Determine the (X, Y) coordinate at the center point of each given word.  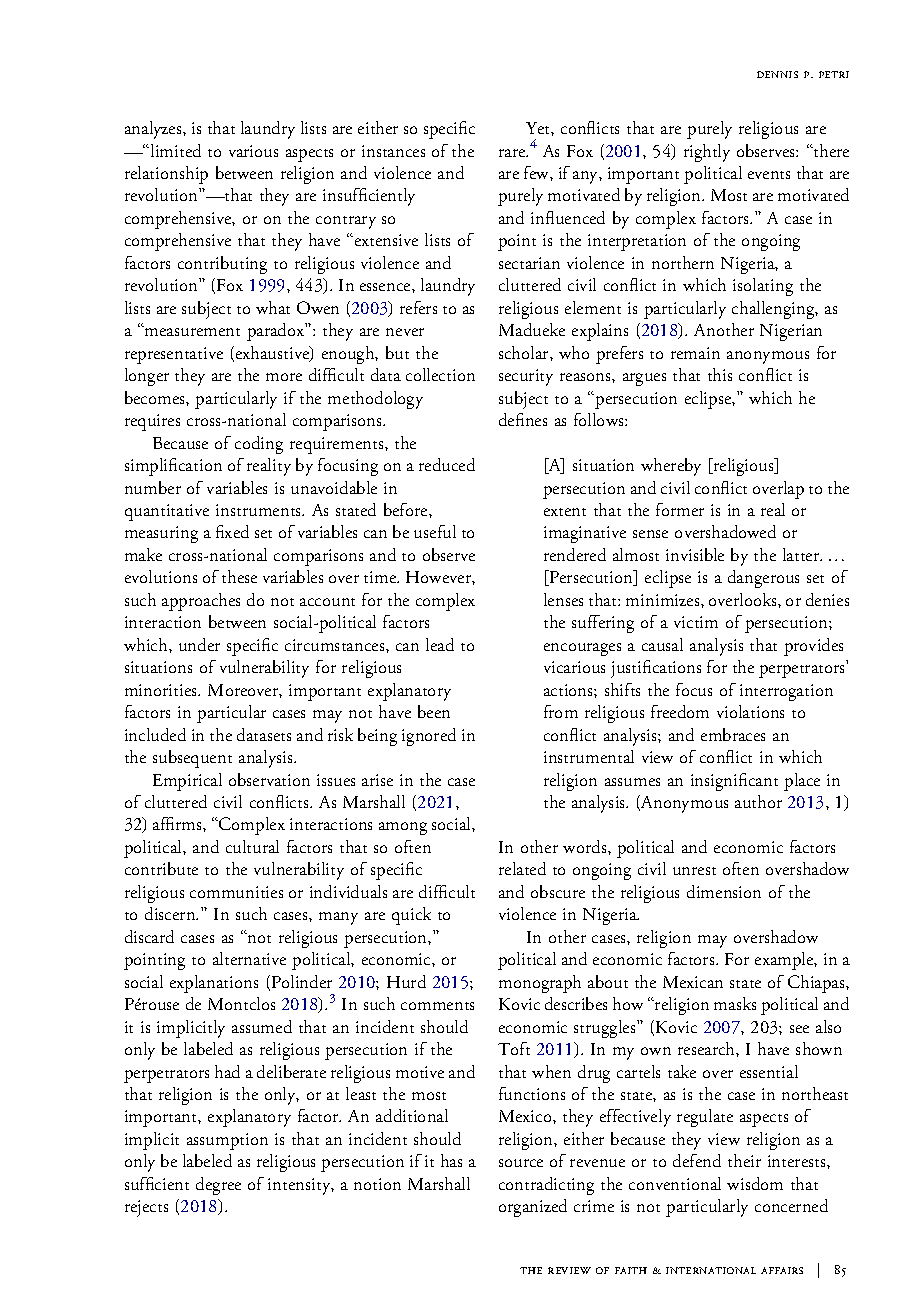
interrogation (786, 692)
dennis (777, 74)
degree (218, 1186)
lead (440, 644)
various (253, 151)
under (199, 644)
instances (393, 151)
